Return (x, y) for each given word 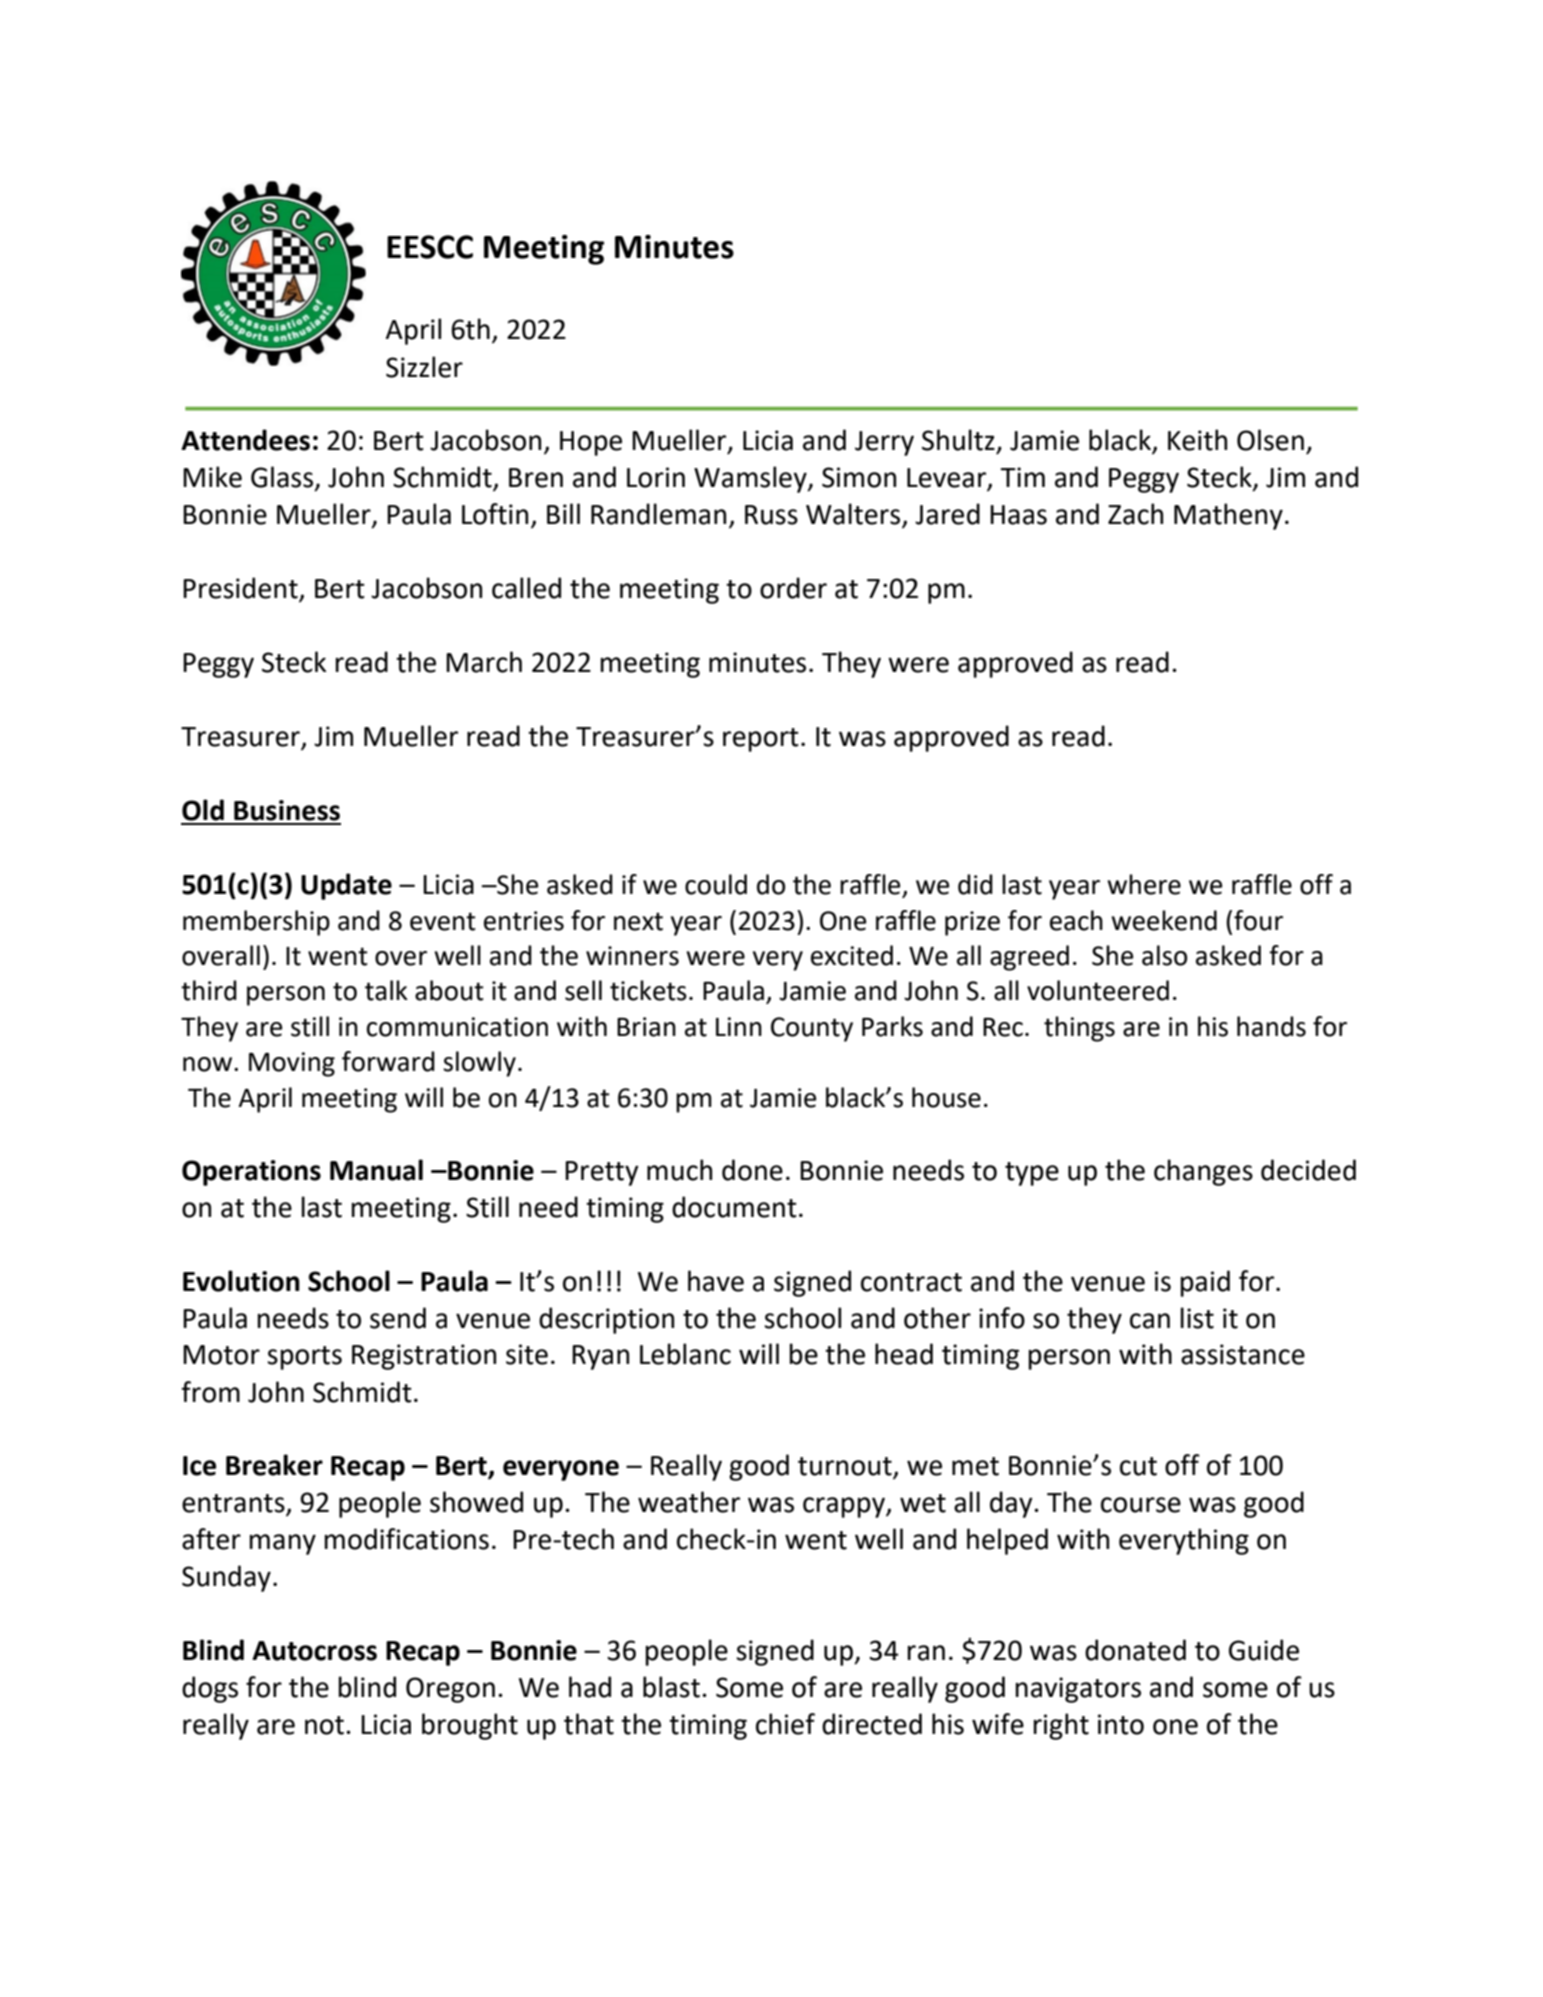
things (1079, 1029)
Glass (282, 477)
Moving (292, 1064)
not (324, 1725)
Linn (739, 1026)
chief (785, 1724)
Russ (771, 515)
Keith (1197, 440)
